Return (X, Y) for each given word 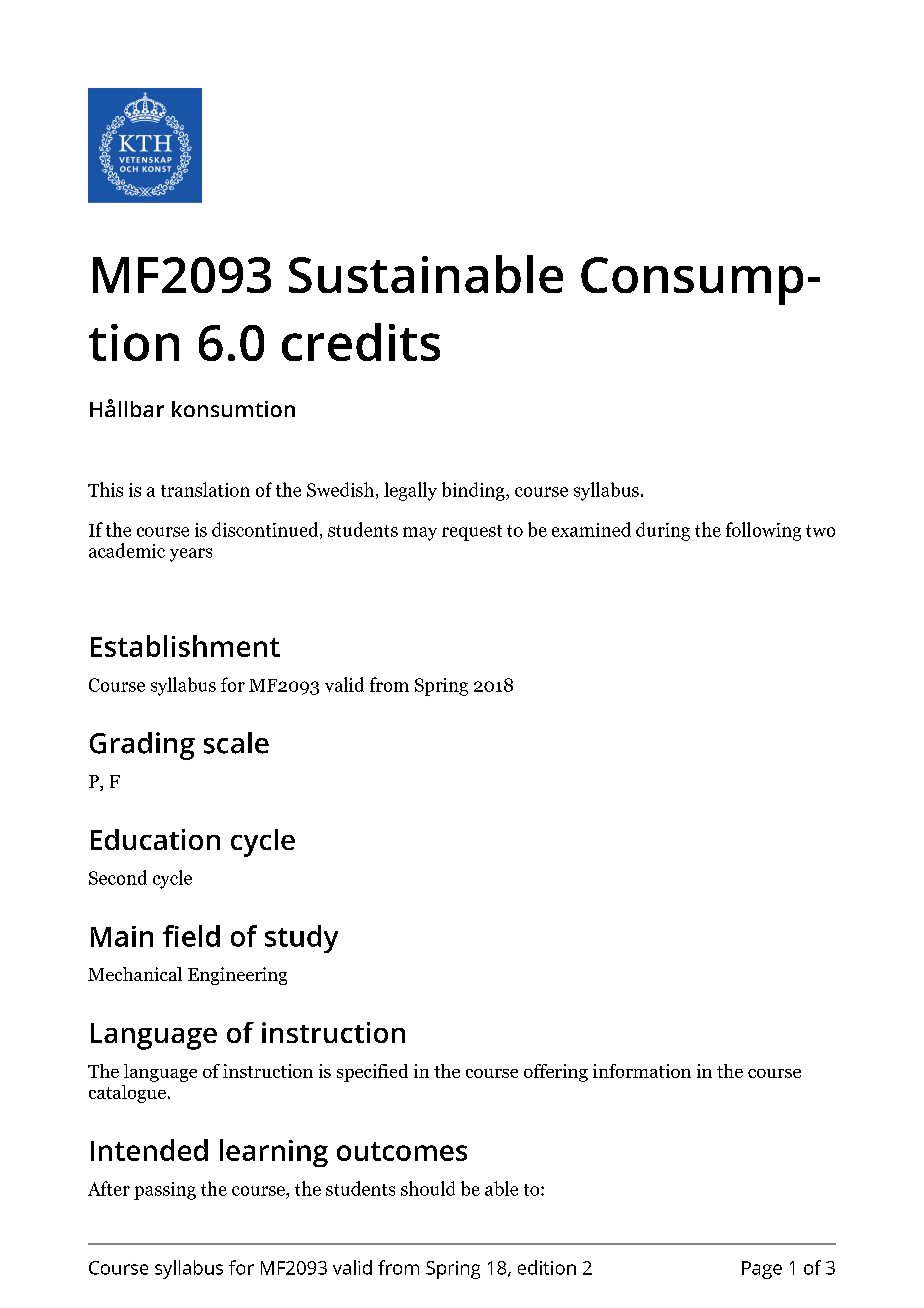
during (663, 531)
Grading (142, 746)
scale (236, 743)
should (428, 1188)
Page (762, 1270)
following (763, 531)
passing (165, 1191)
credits (361, 342)
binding (474, 491)
